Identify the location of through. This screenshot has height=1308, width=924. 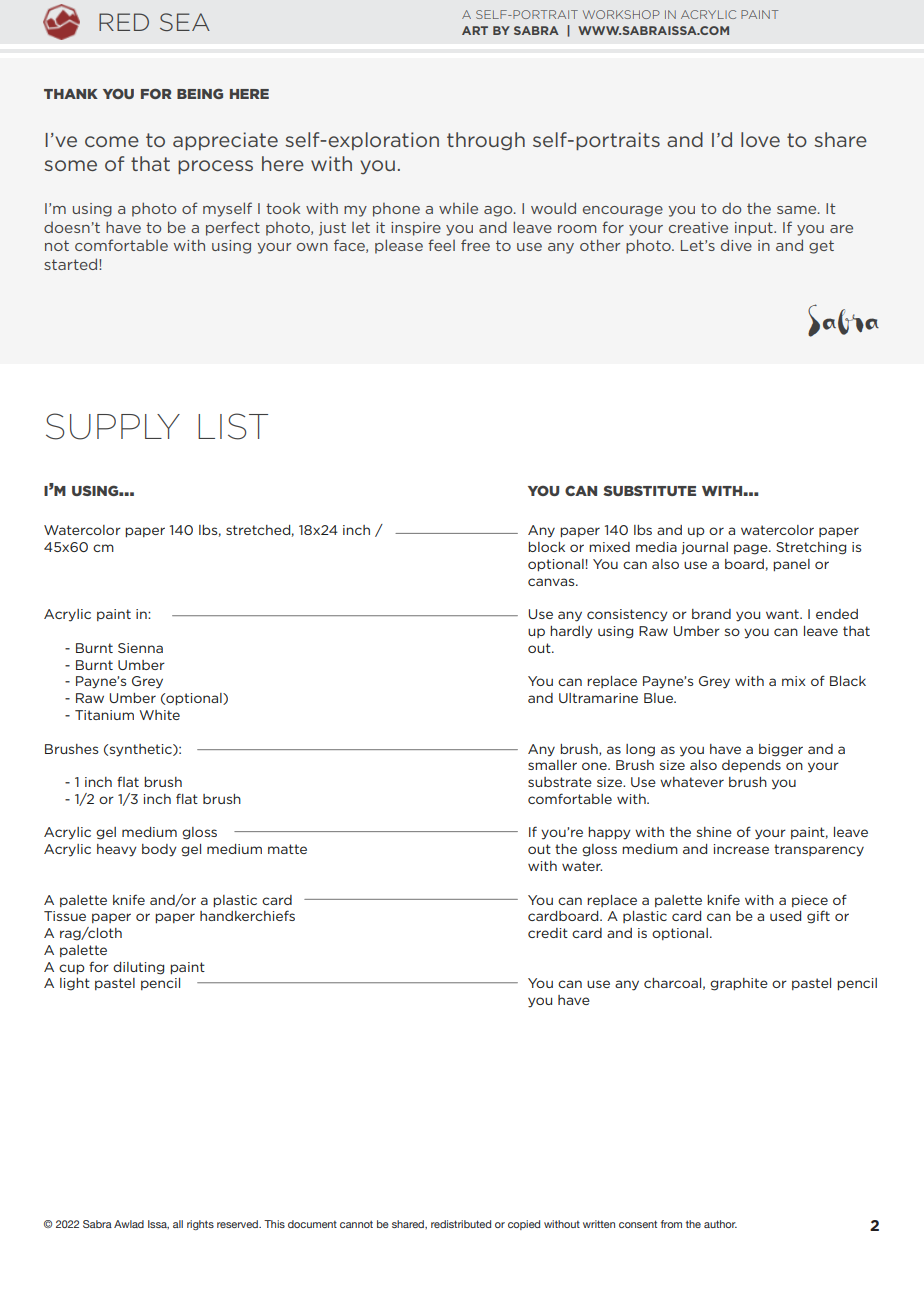
(486, 141).
